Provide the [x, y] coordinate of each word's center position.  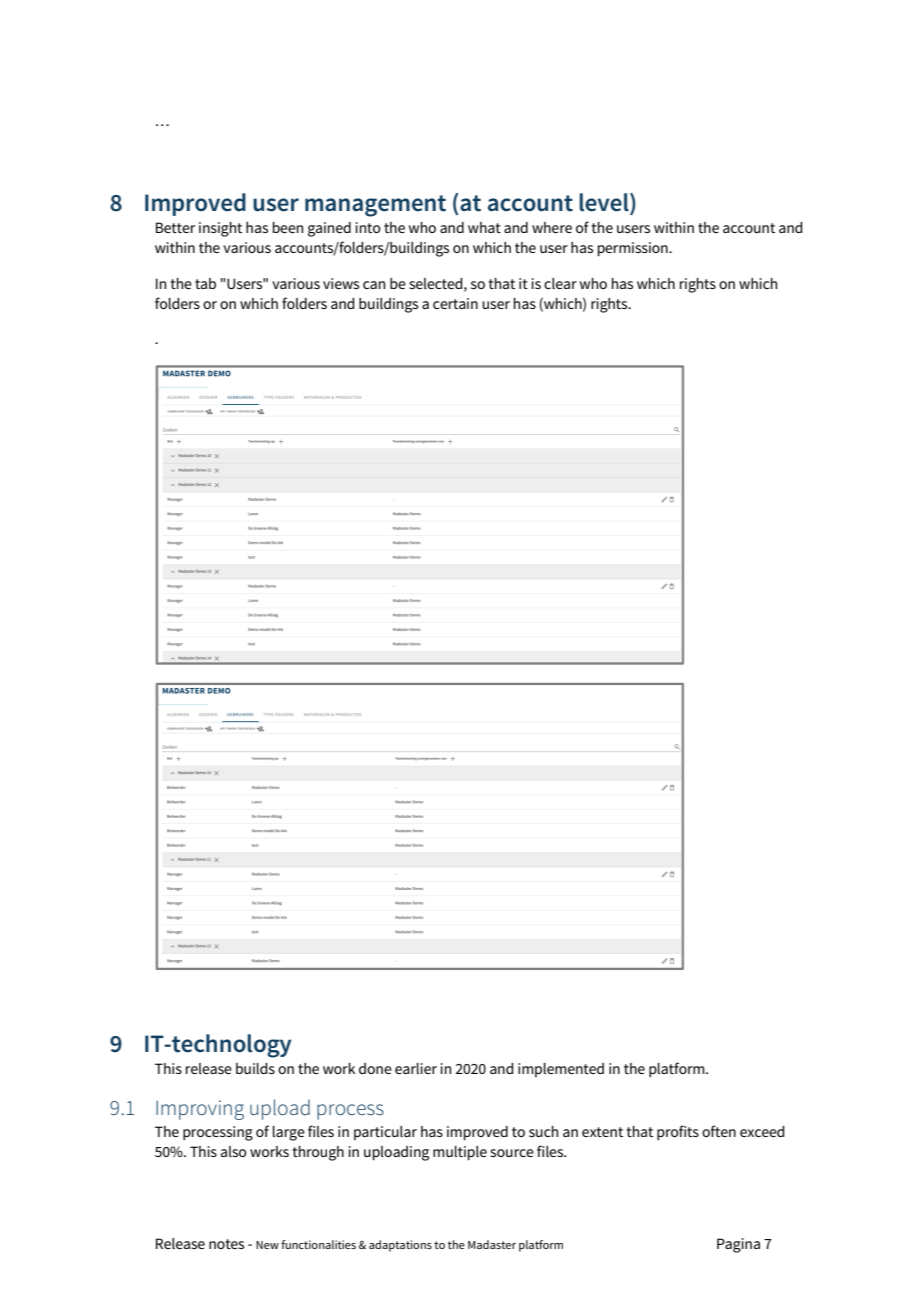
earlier [416, 1068]
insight [220, 229]
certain [455, 303]
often [719, 1131]
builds [255, 1068]
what [484, 227]
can [374, 285]
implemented [561, 1070]
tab [205, 283]
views [341, 283]
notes [226, 1244]
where [552, 227]
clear [560, 283]
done [375, 1068]
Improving [200, 1110]
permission [634, 249]
